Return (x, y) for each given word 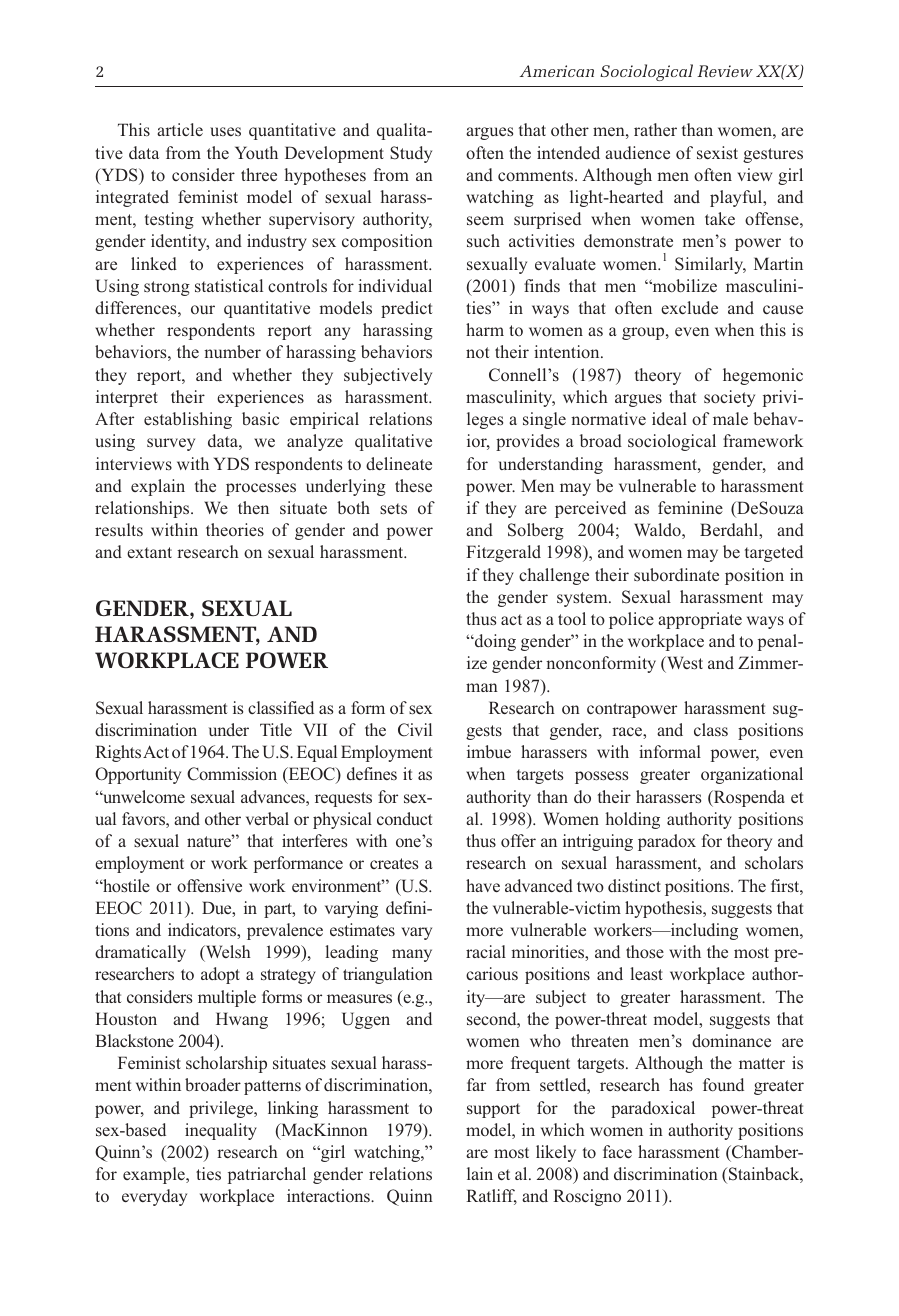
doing (494, 642)
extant (149, 552)
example (155, 1175)
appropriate (700, 620)
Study (411, 154)
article (180, 129)
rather (655, 129)
